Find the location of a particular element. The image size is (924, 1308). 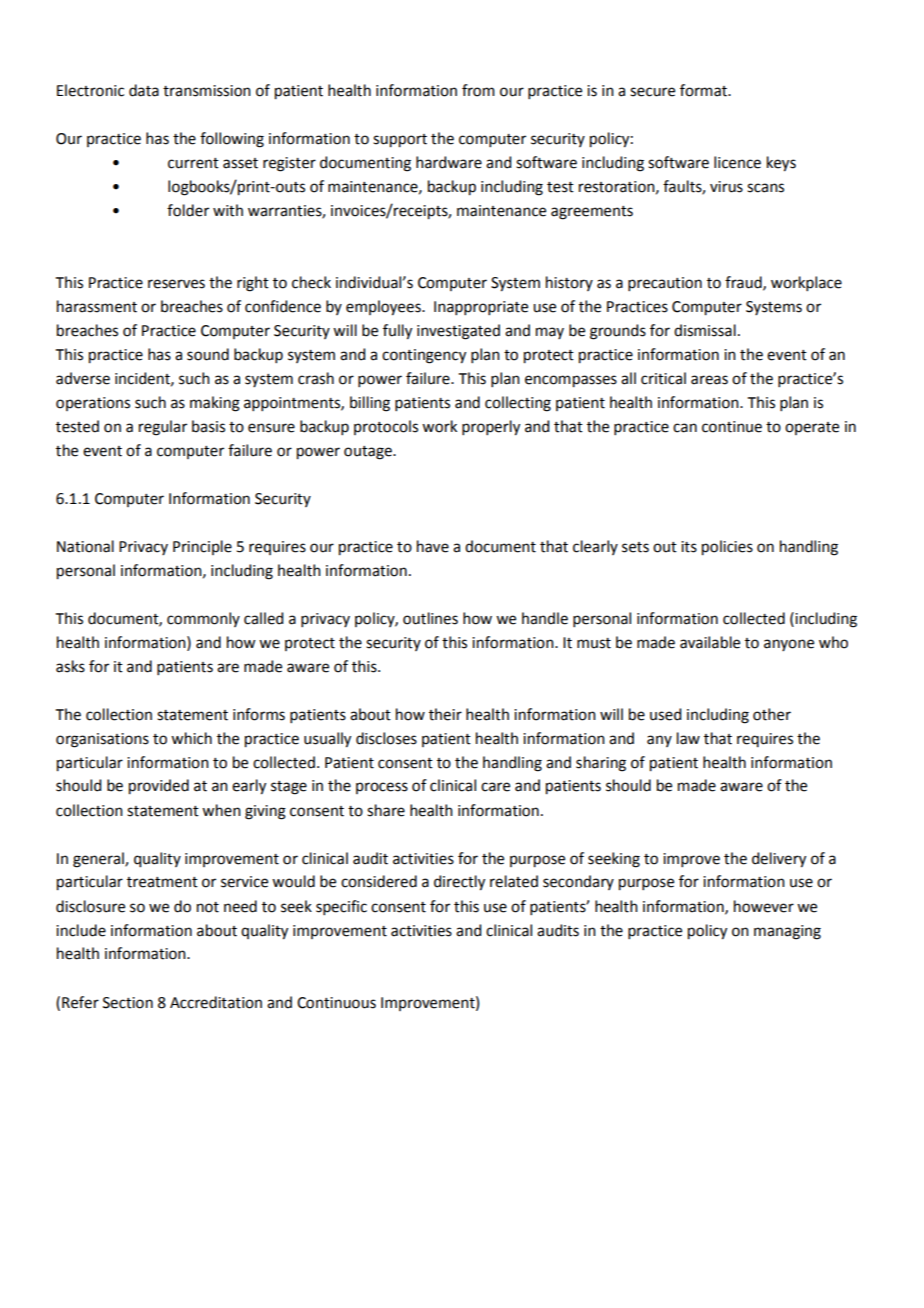

policies is located at coordinates (727, 548).
